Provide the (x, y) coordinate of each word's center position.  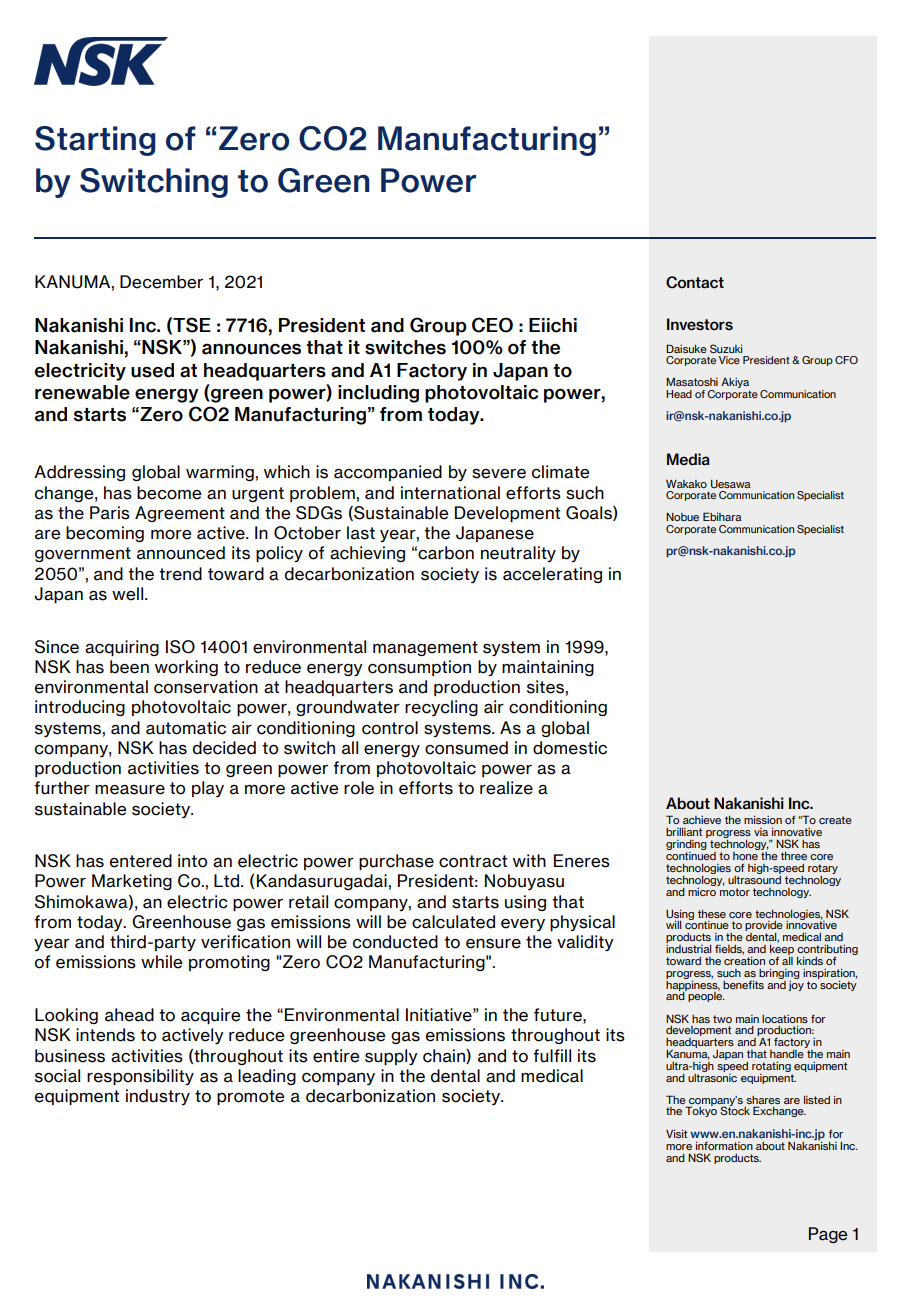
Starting (95, 141)
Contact (695, 282)
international (450, 493)
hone (745, 856)
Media (688, 459)
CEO (492, 325)
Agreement (180, 514)
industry (158, 1097)
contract (473, 861)
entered (141, 861)
